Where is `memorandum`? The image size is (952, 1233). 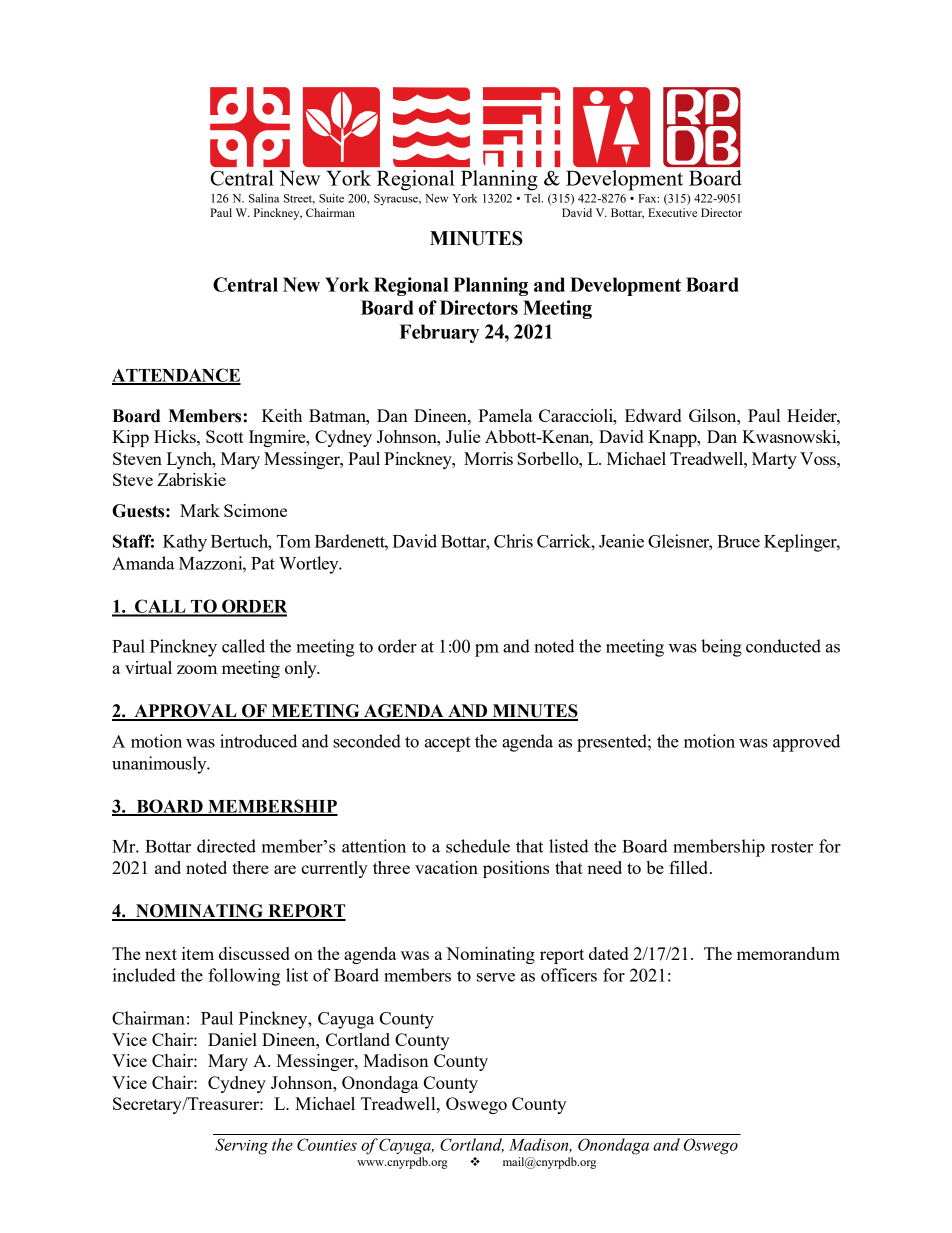
memorandum is located at coordinates (788, 953).
